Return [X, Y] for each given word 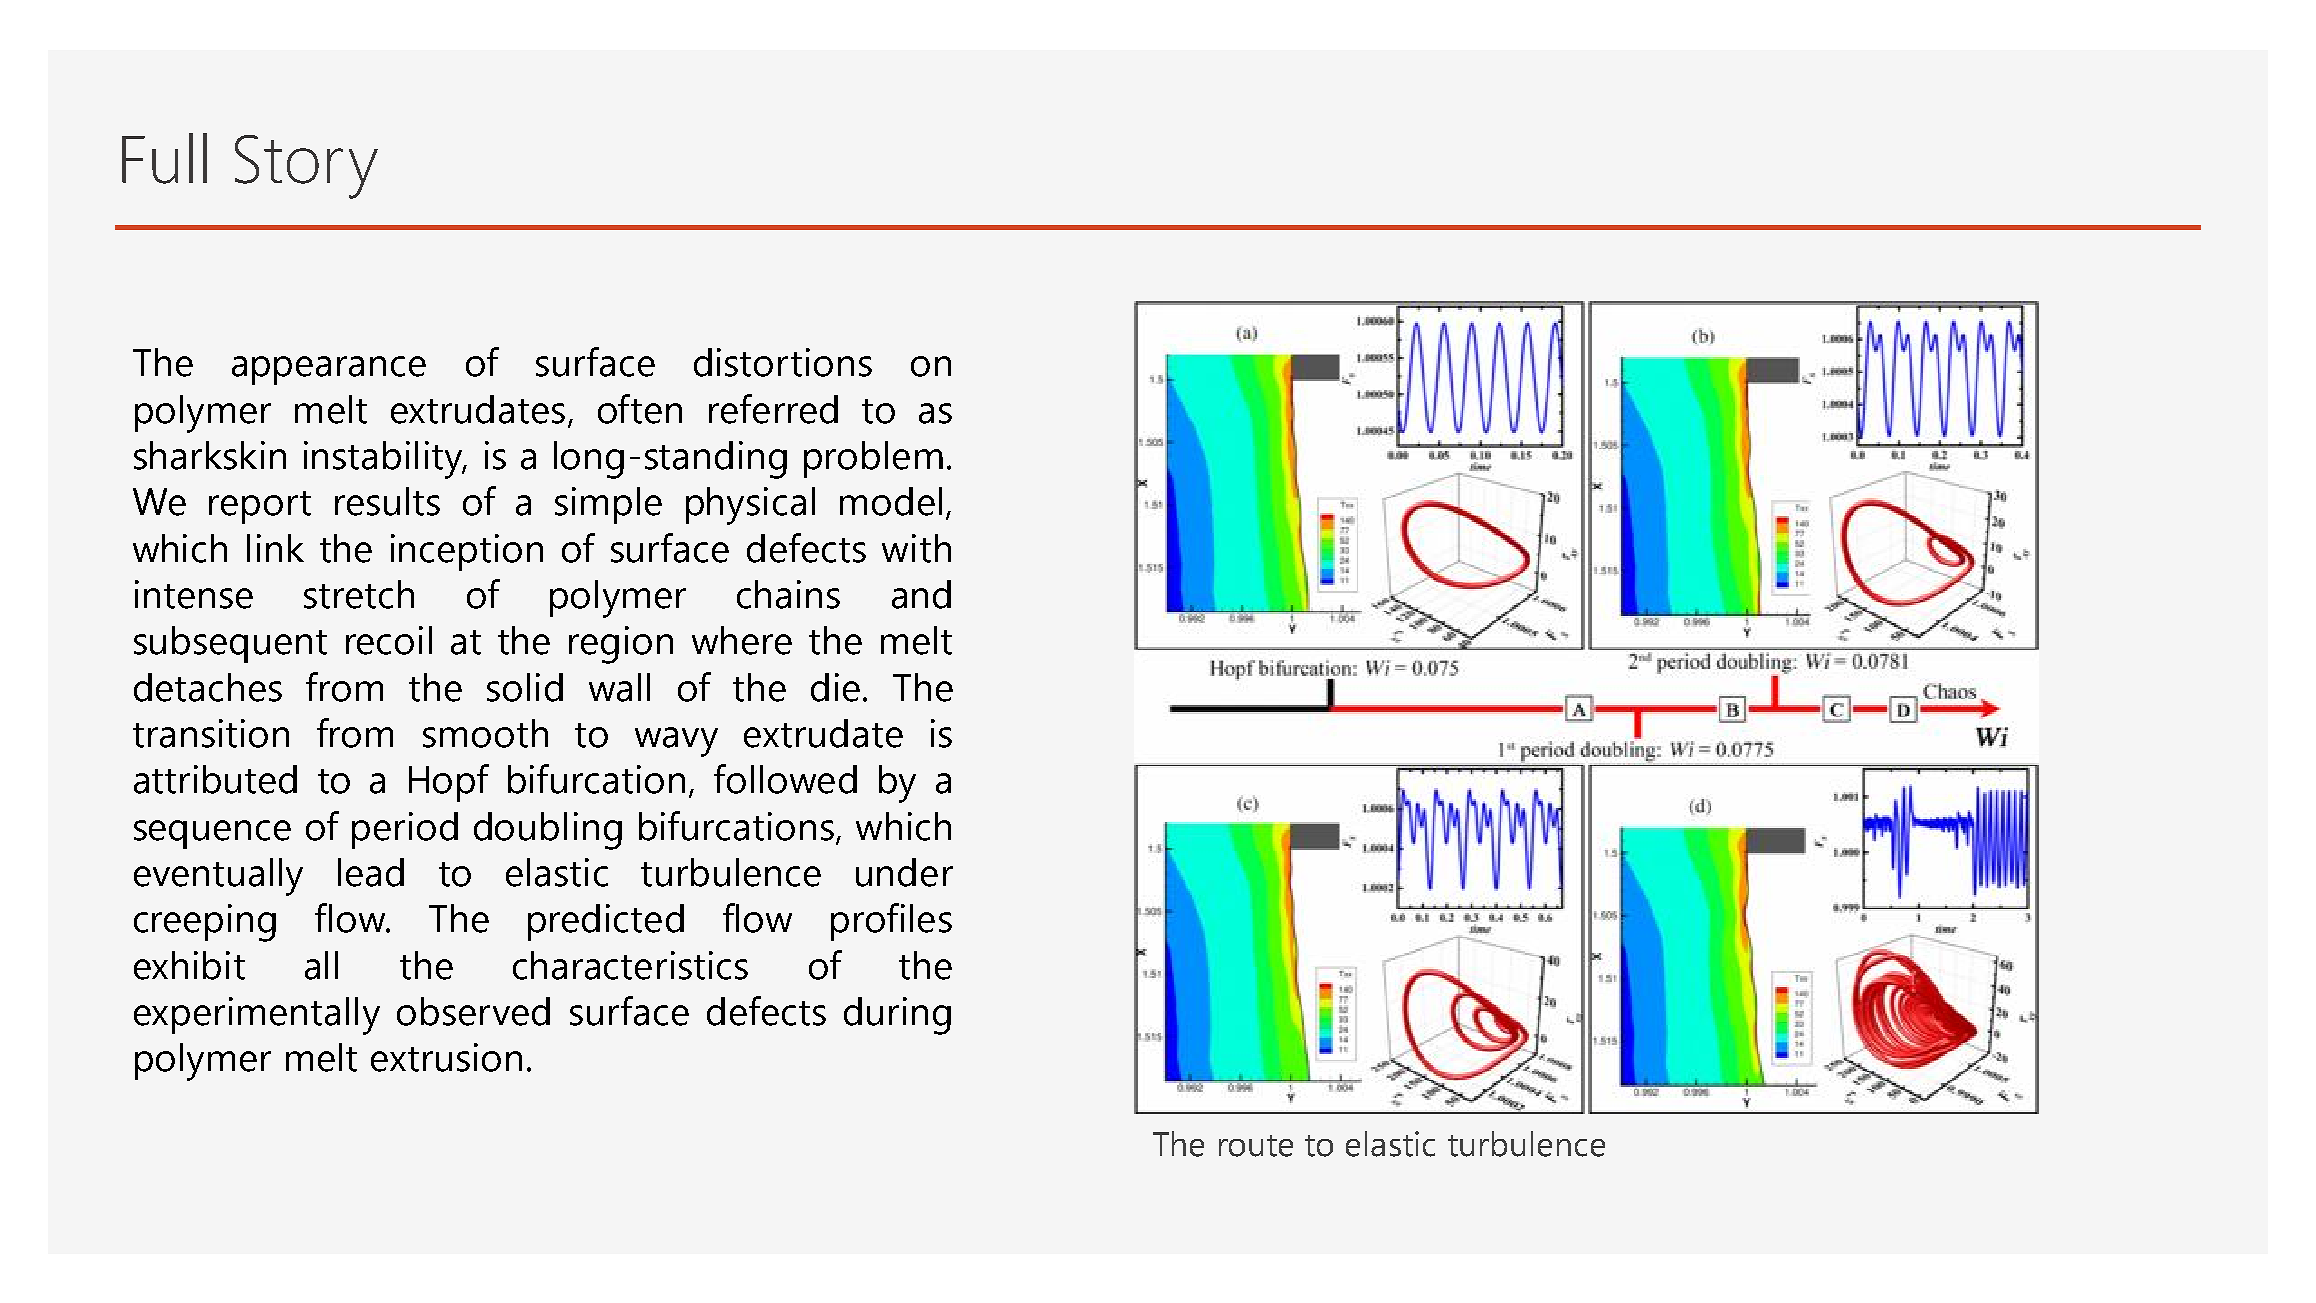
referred [773, 409]
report [260, 507]
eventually [218, 877]
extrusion [446, 1057]
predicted [606, 922]
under [904, 872]
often [640, 409]
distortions [783, 362]
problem [873, 459]
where [742, 640]
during [897, 1016]
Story [306, 167]
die [835, 687]
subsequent [230, 644]
